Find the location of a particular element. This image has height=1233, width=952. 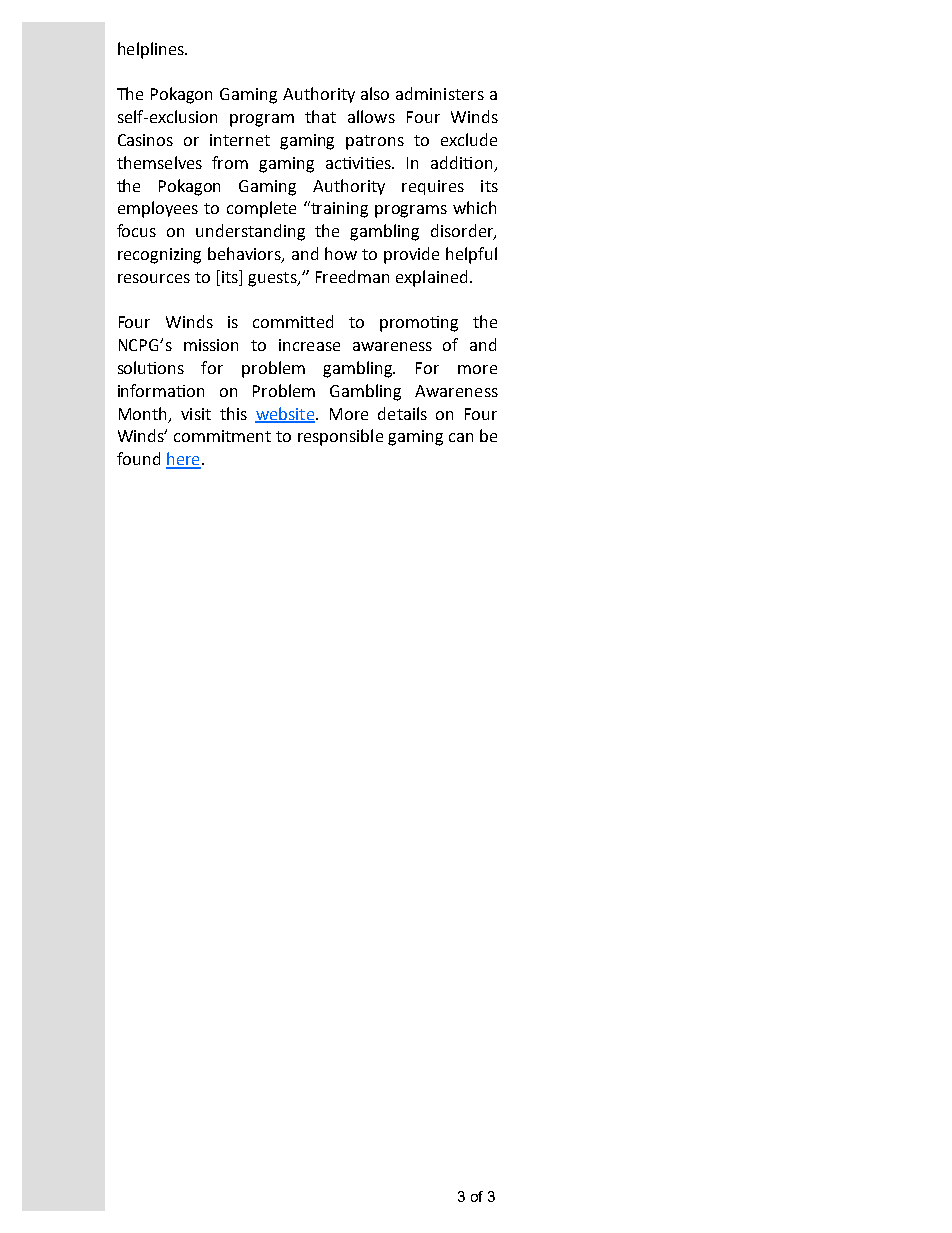

responsible is located at coordinates (340, 437).
